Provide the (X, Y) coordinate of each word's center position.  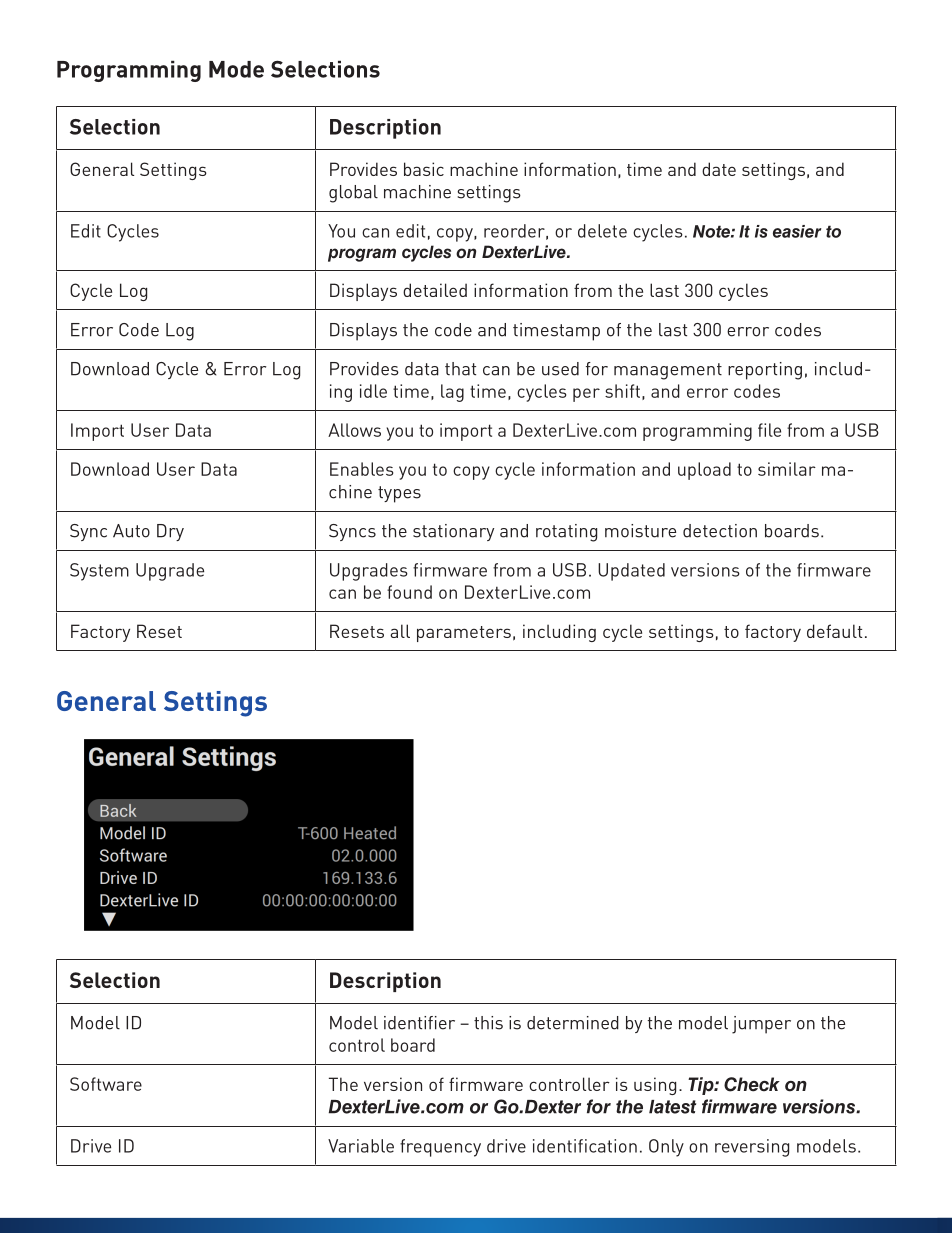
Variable (361, 1146)
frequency (440, 1148)
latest (672, 1107)
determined (573, 1023)
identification (585, 1146)
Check (752, 1084)
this (488, 1023)
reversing (752, 1148)
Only (666, 1148)
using (655, 1086)
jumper (761, 1025)
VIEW (601, 170)
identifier (419, 1023)
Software (106, 1084)
